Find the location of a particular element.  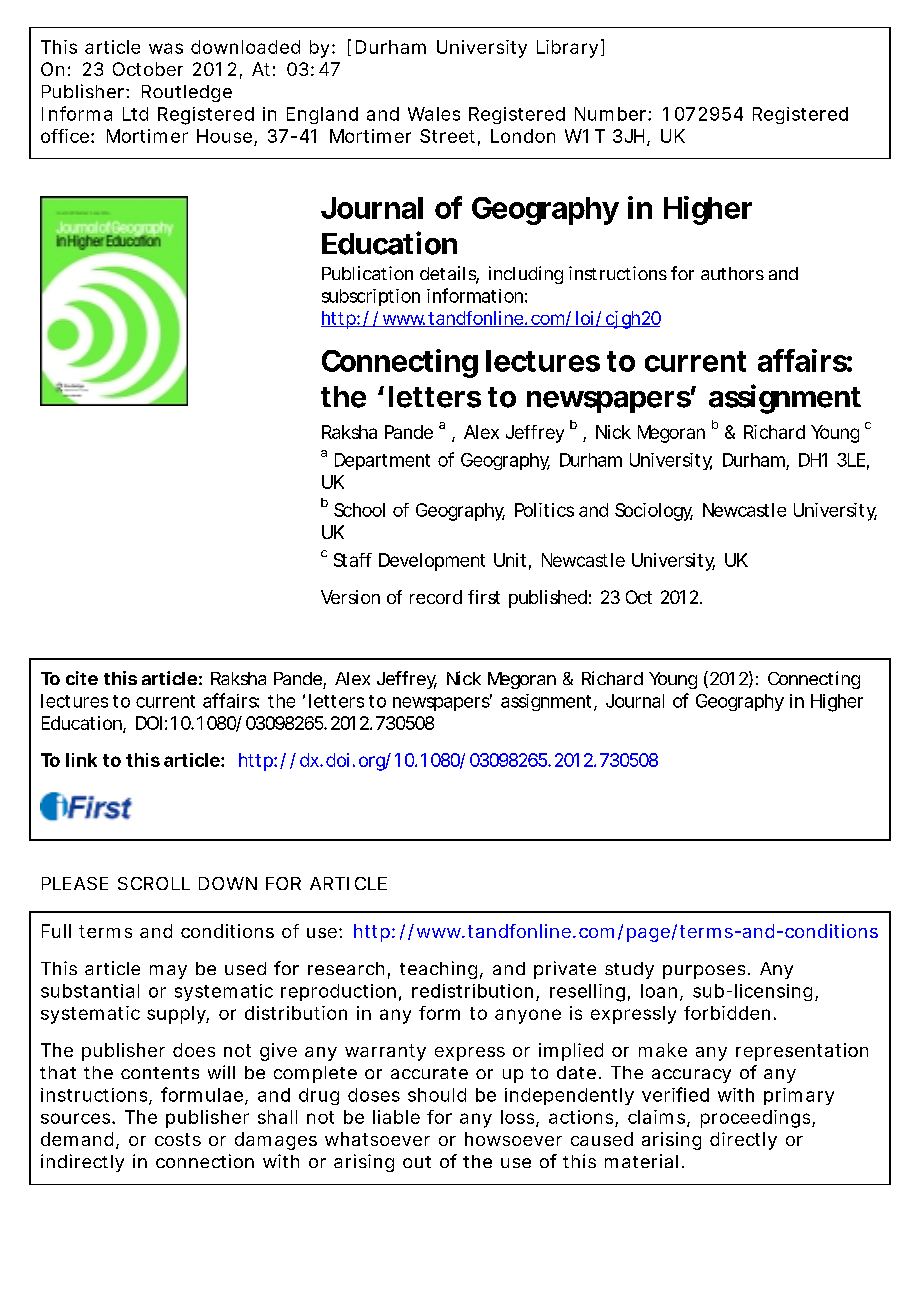

October is located at coordinates (148, 69).
